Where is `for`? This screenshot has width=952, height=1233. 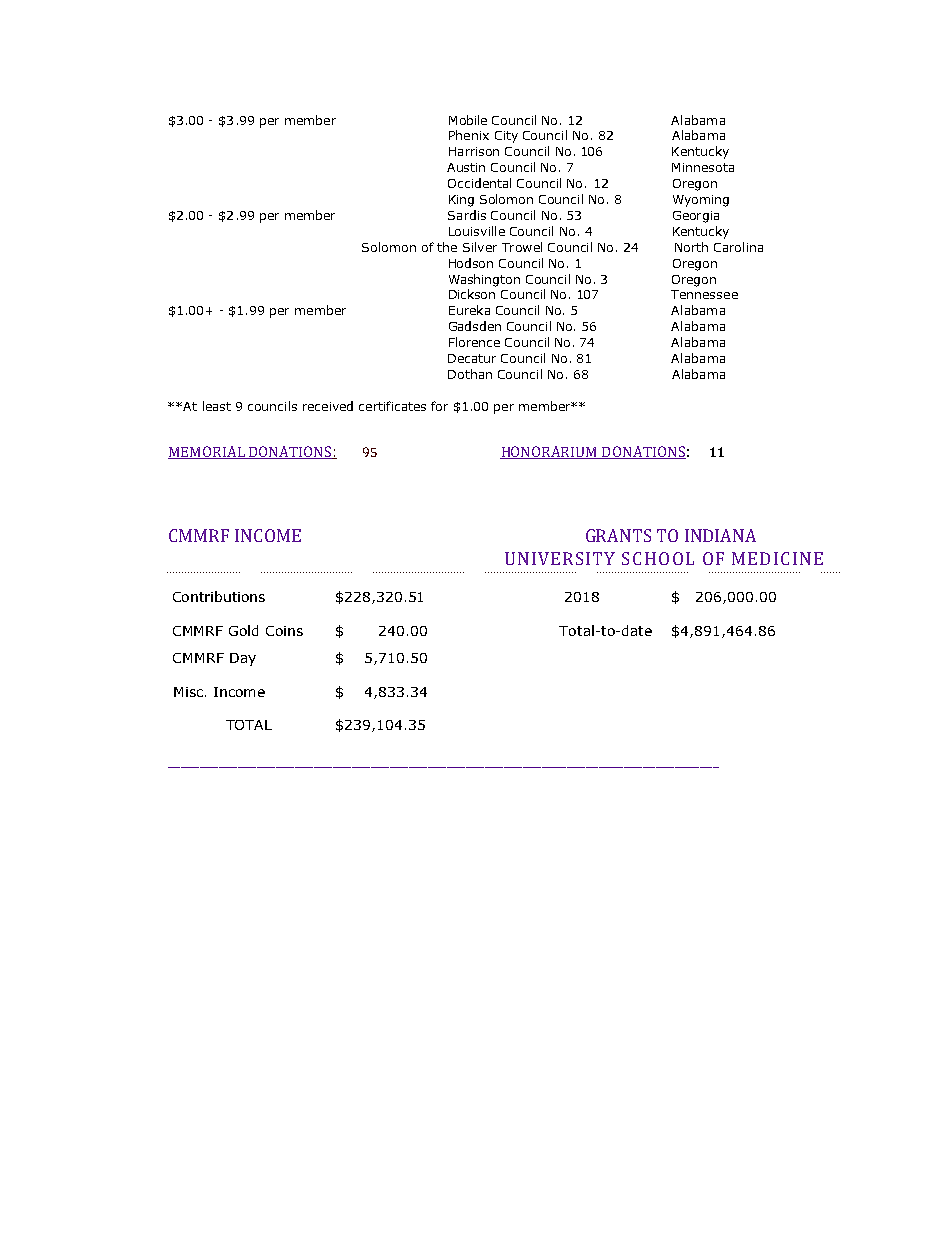 for is located at coordinates (439, 406).
